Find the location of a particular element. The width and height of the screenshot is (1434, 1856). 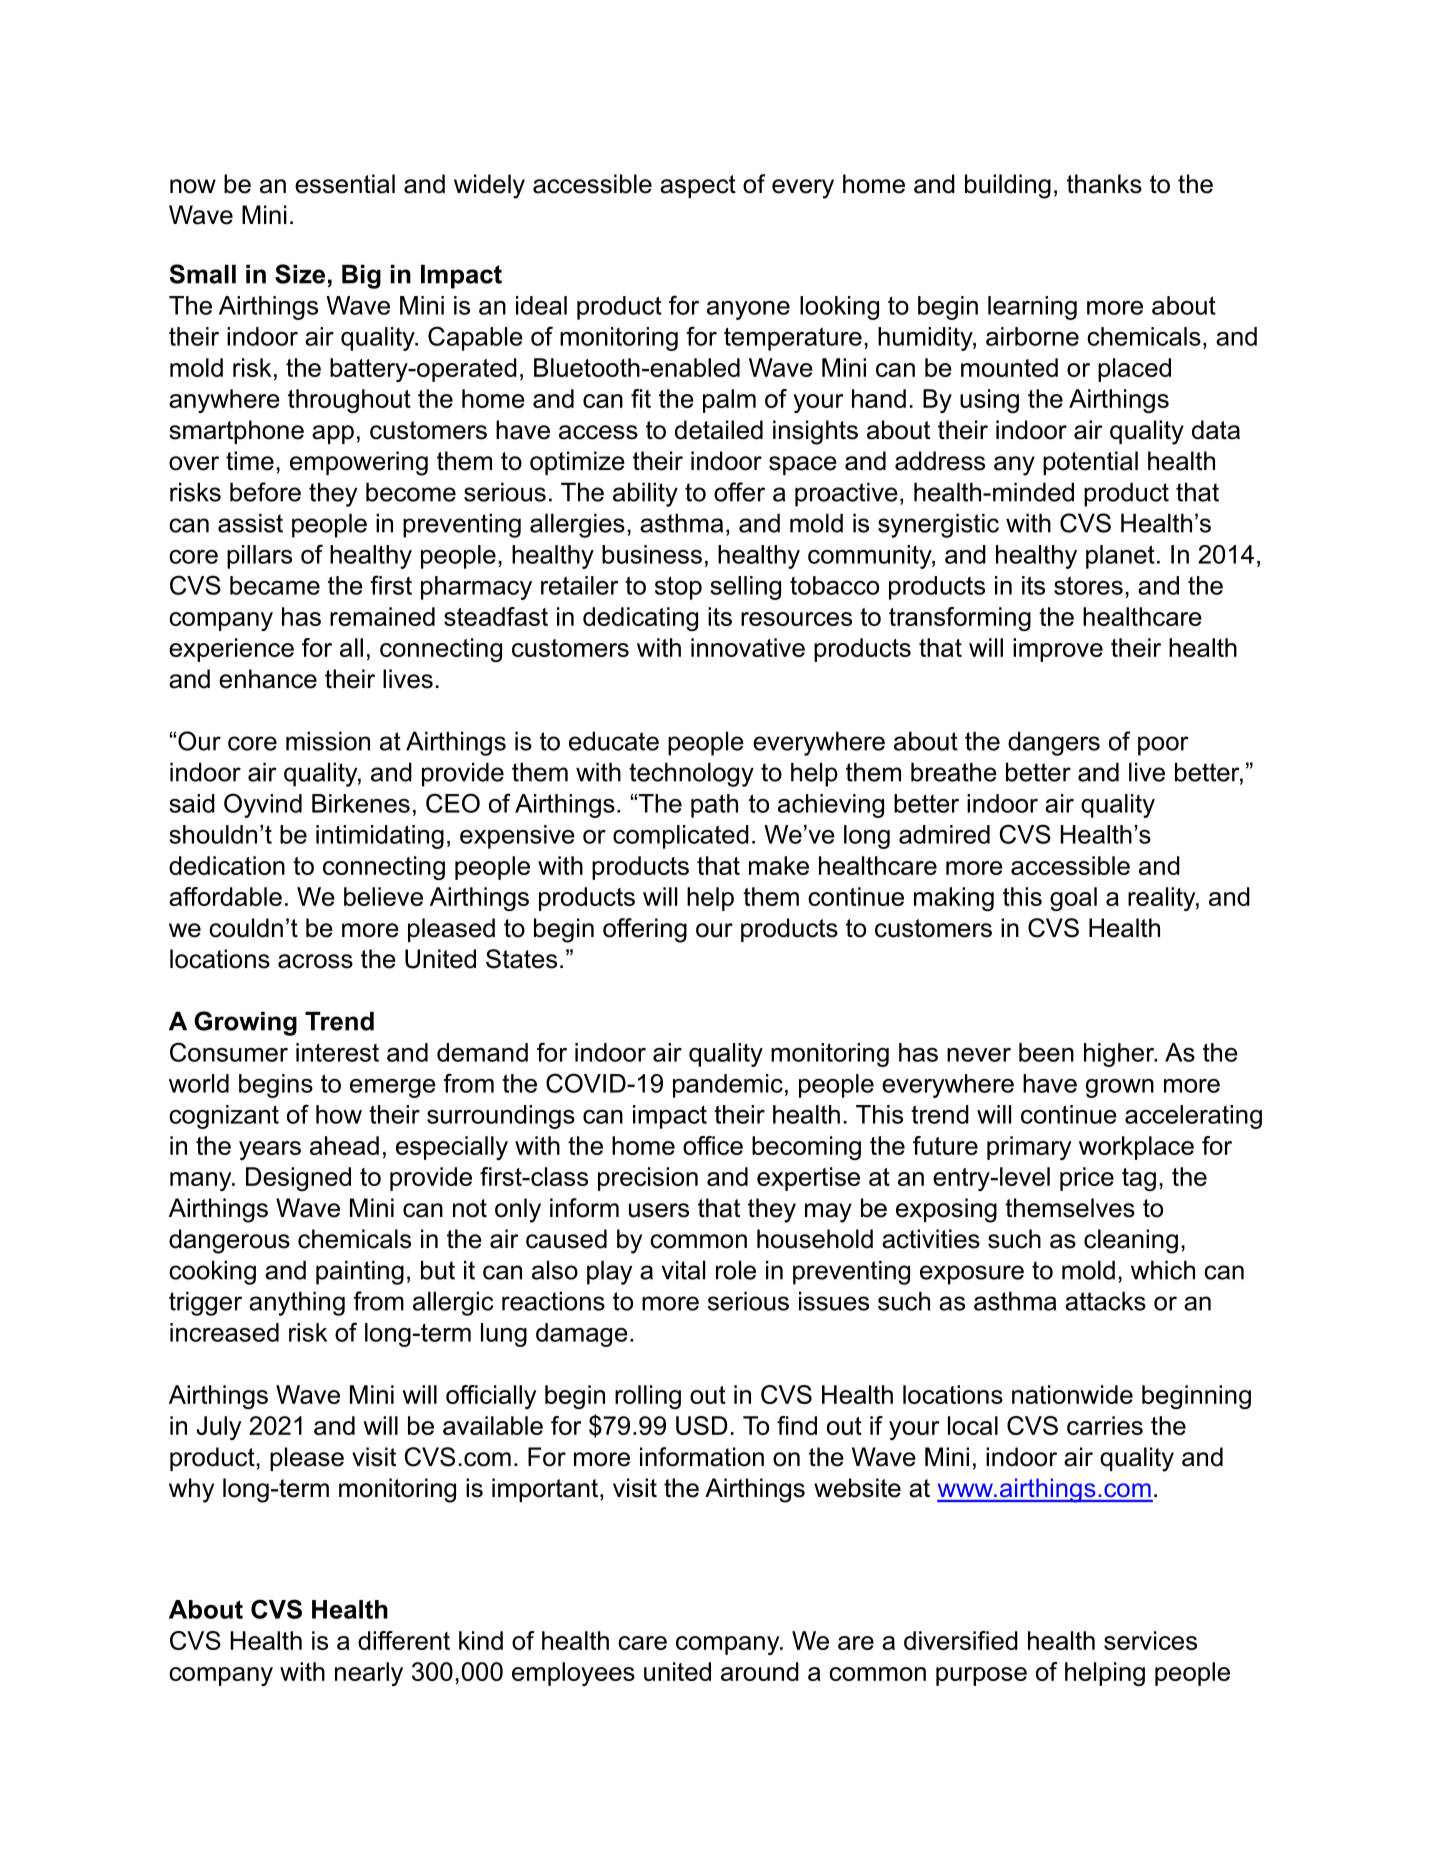

vital is located at coordinates (683, 1270).
